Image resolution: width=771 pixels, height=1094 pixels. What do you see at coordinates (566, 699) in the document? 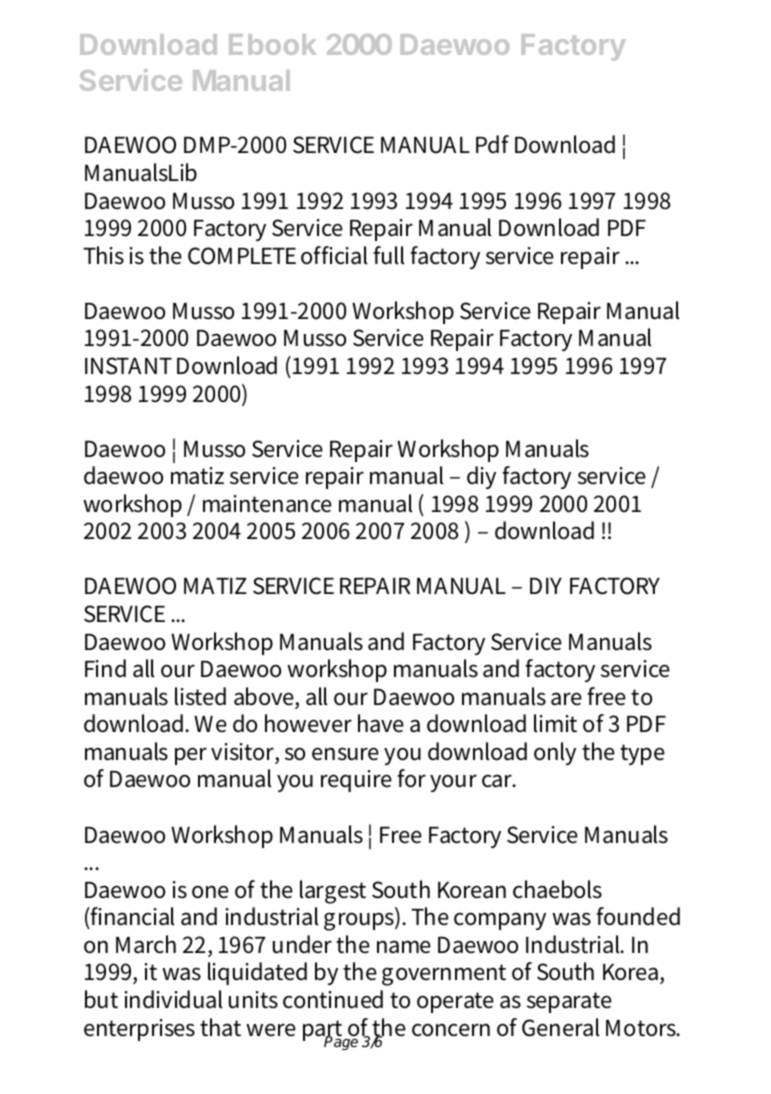
I see `are` at bounding box center [566, 699].
